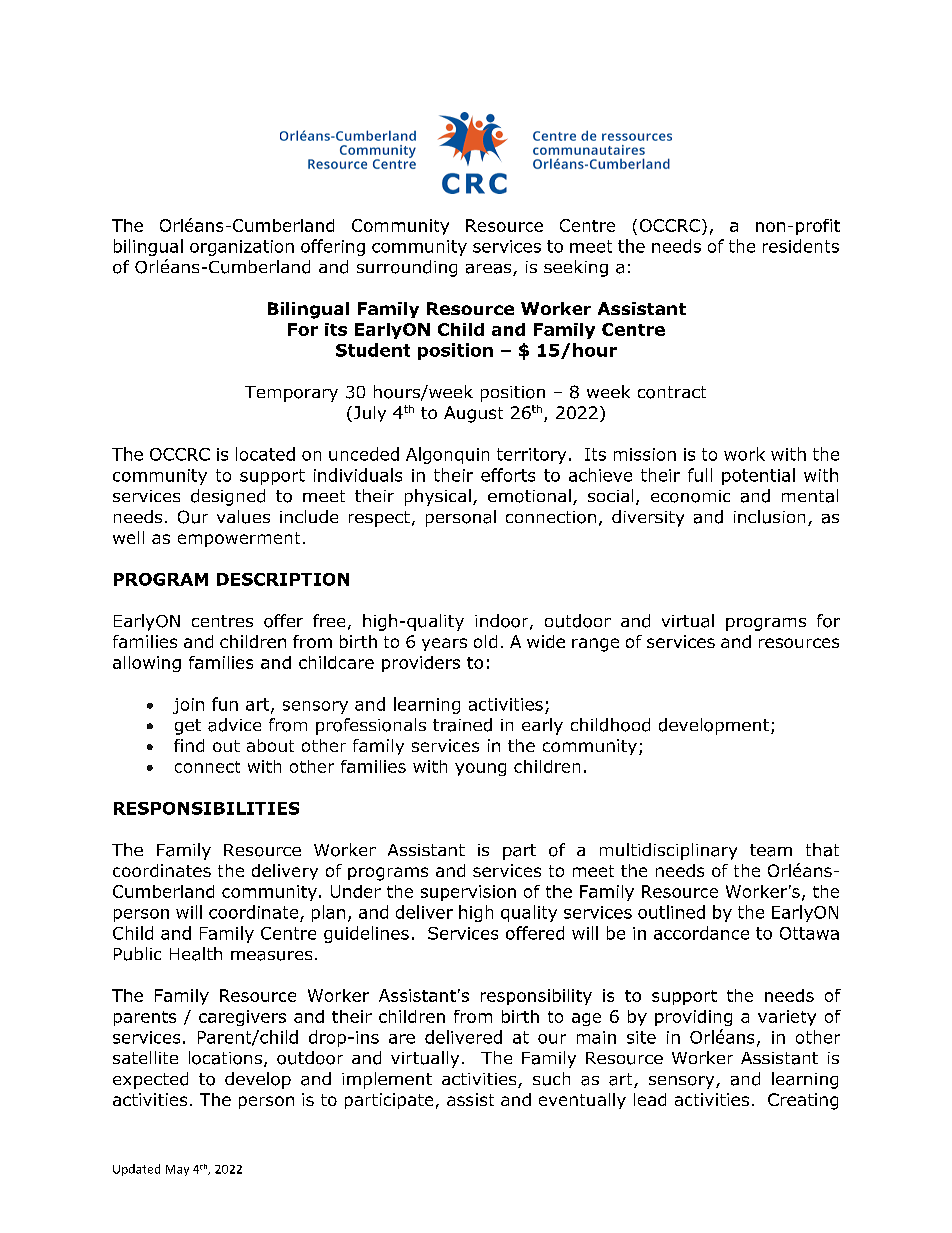 Image resolution: width=952 pixels, height=1233 pixels. Describe the element at coordinates (177, 1170) in the screenshot. I see `May` at that location.
